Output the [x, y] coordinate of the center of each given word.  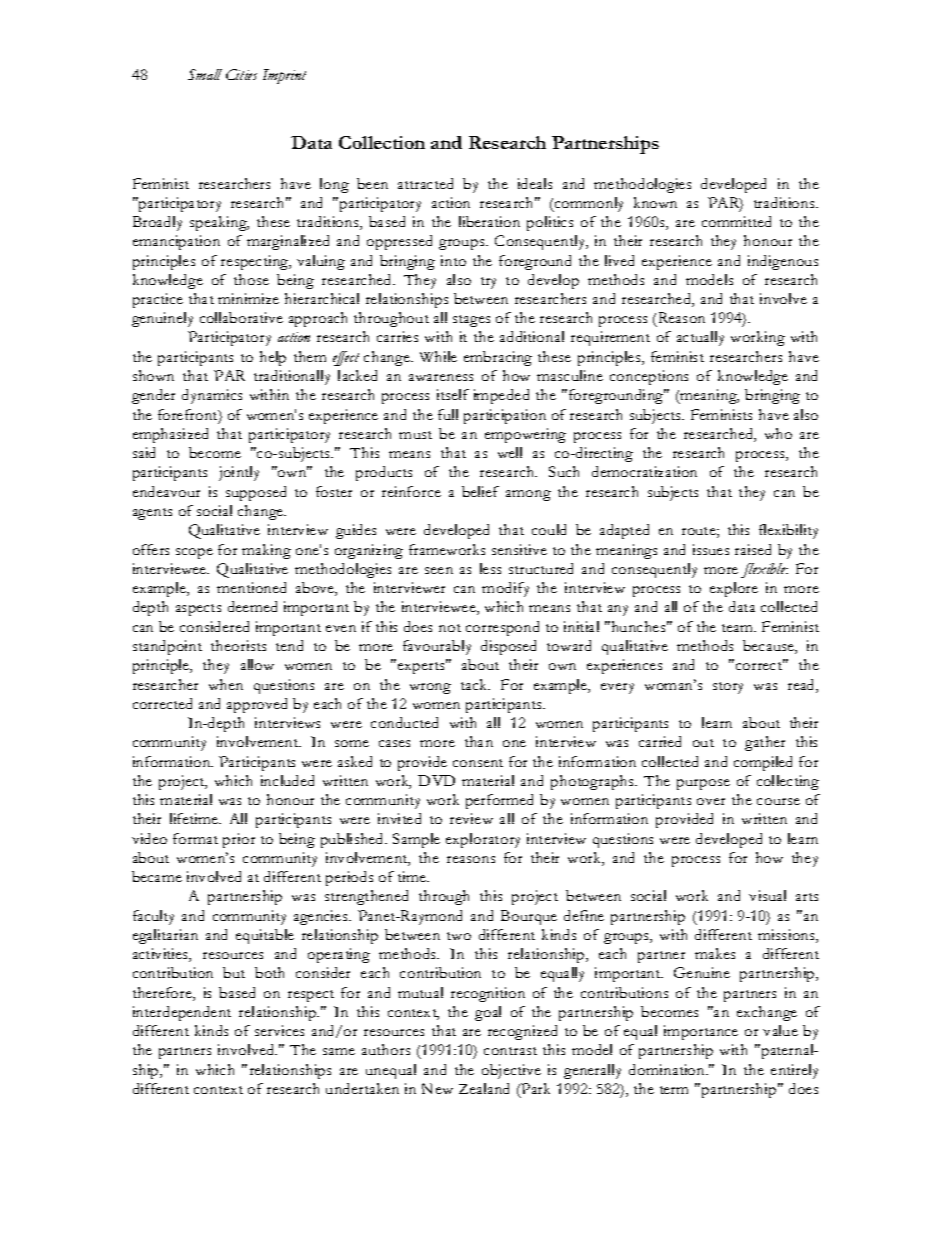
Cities [241, 74]
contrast [510, 1051]
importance [701, 1032]
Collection [382, 142]
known [655, 202]
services [279, 1030]
